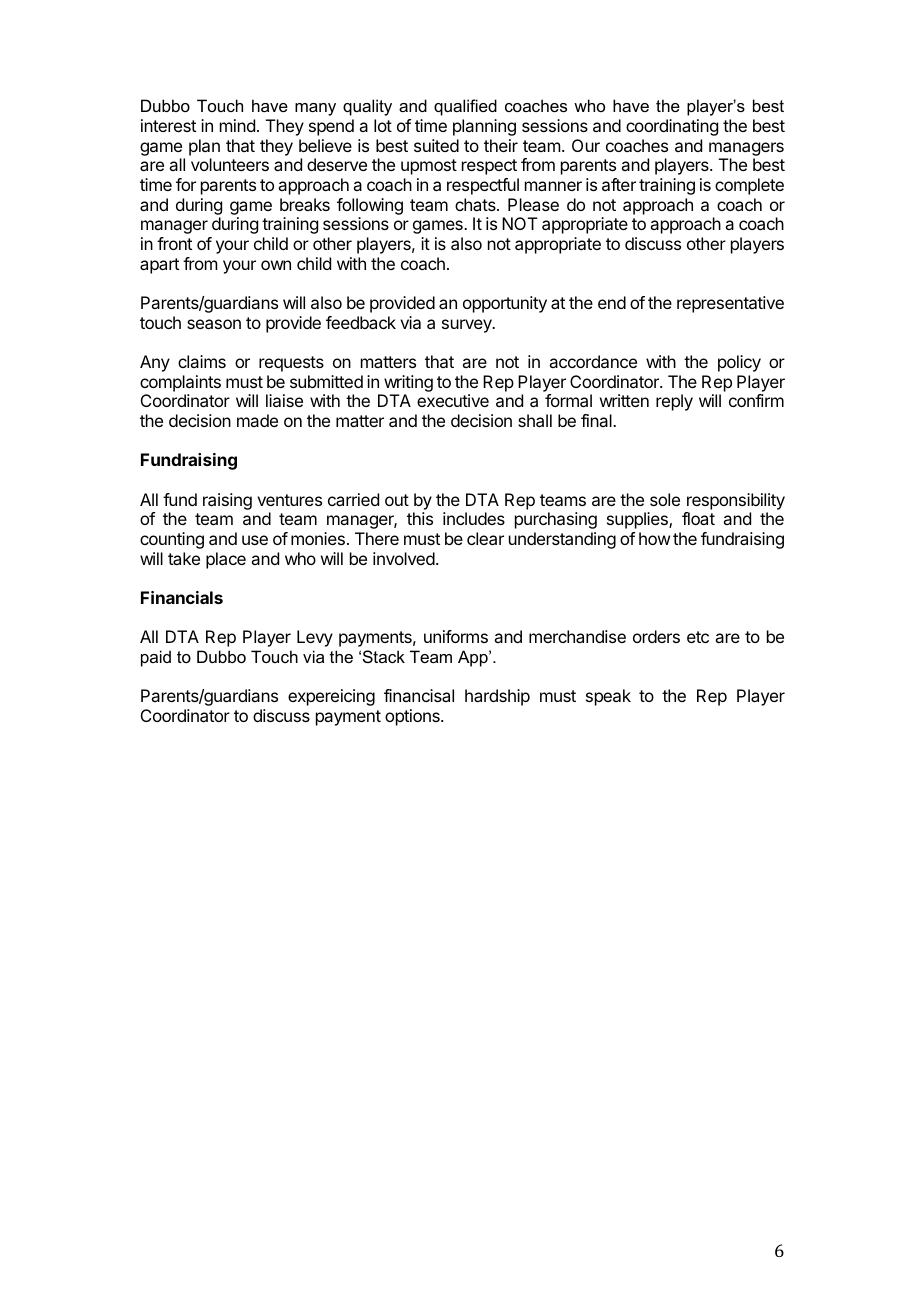 This document has height=1309, width=924. I want to click on paid, so click(156, 658).
